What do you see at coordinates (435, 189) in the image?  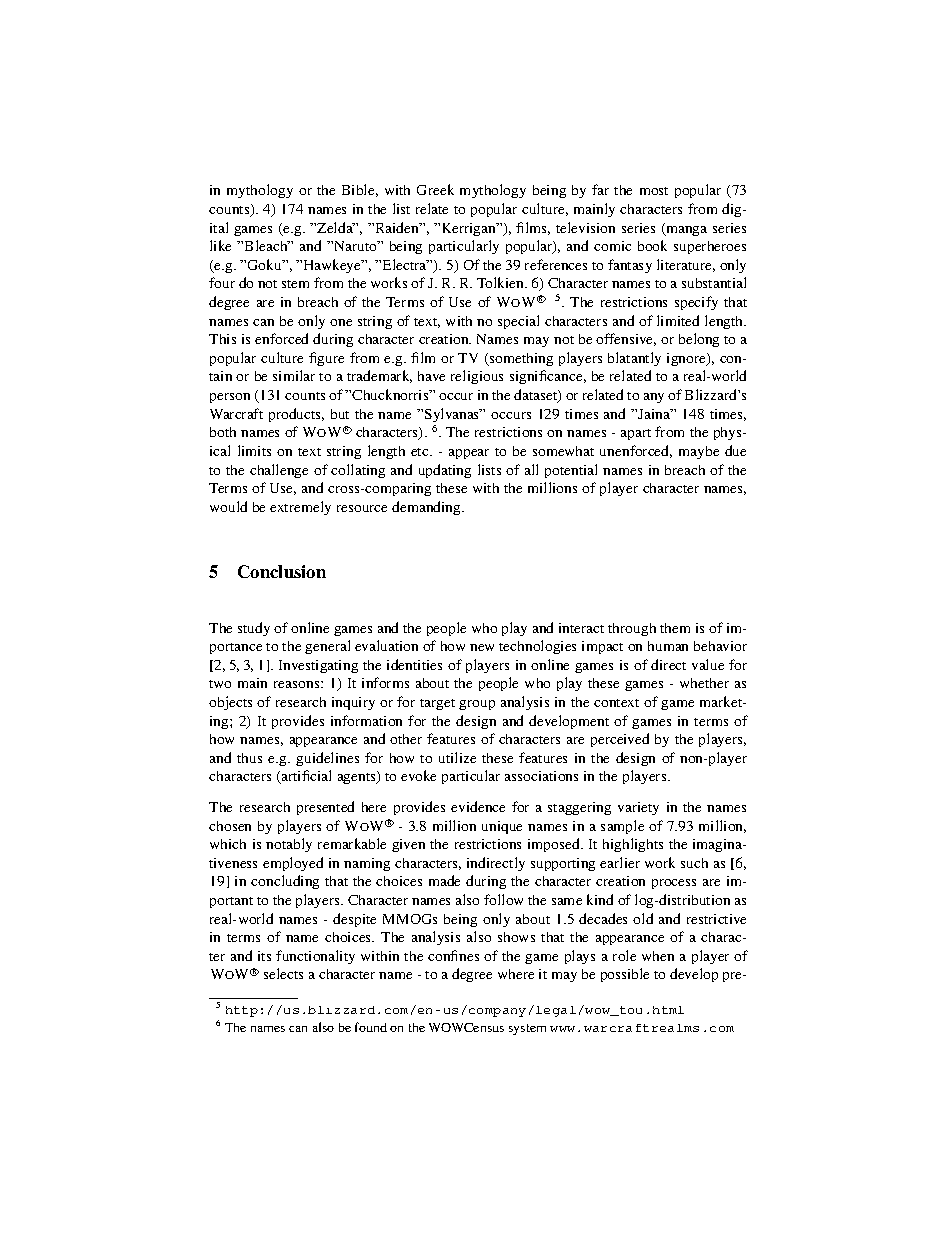 I see `Greek` at bounding box center [435, 189].
